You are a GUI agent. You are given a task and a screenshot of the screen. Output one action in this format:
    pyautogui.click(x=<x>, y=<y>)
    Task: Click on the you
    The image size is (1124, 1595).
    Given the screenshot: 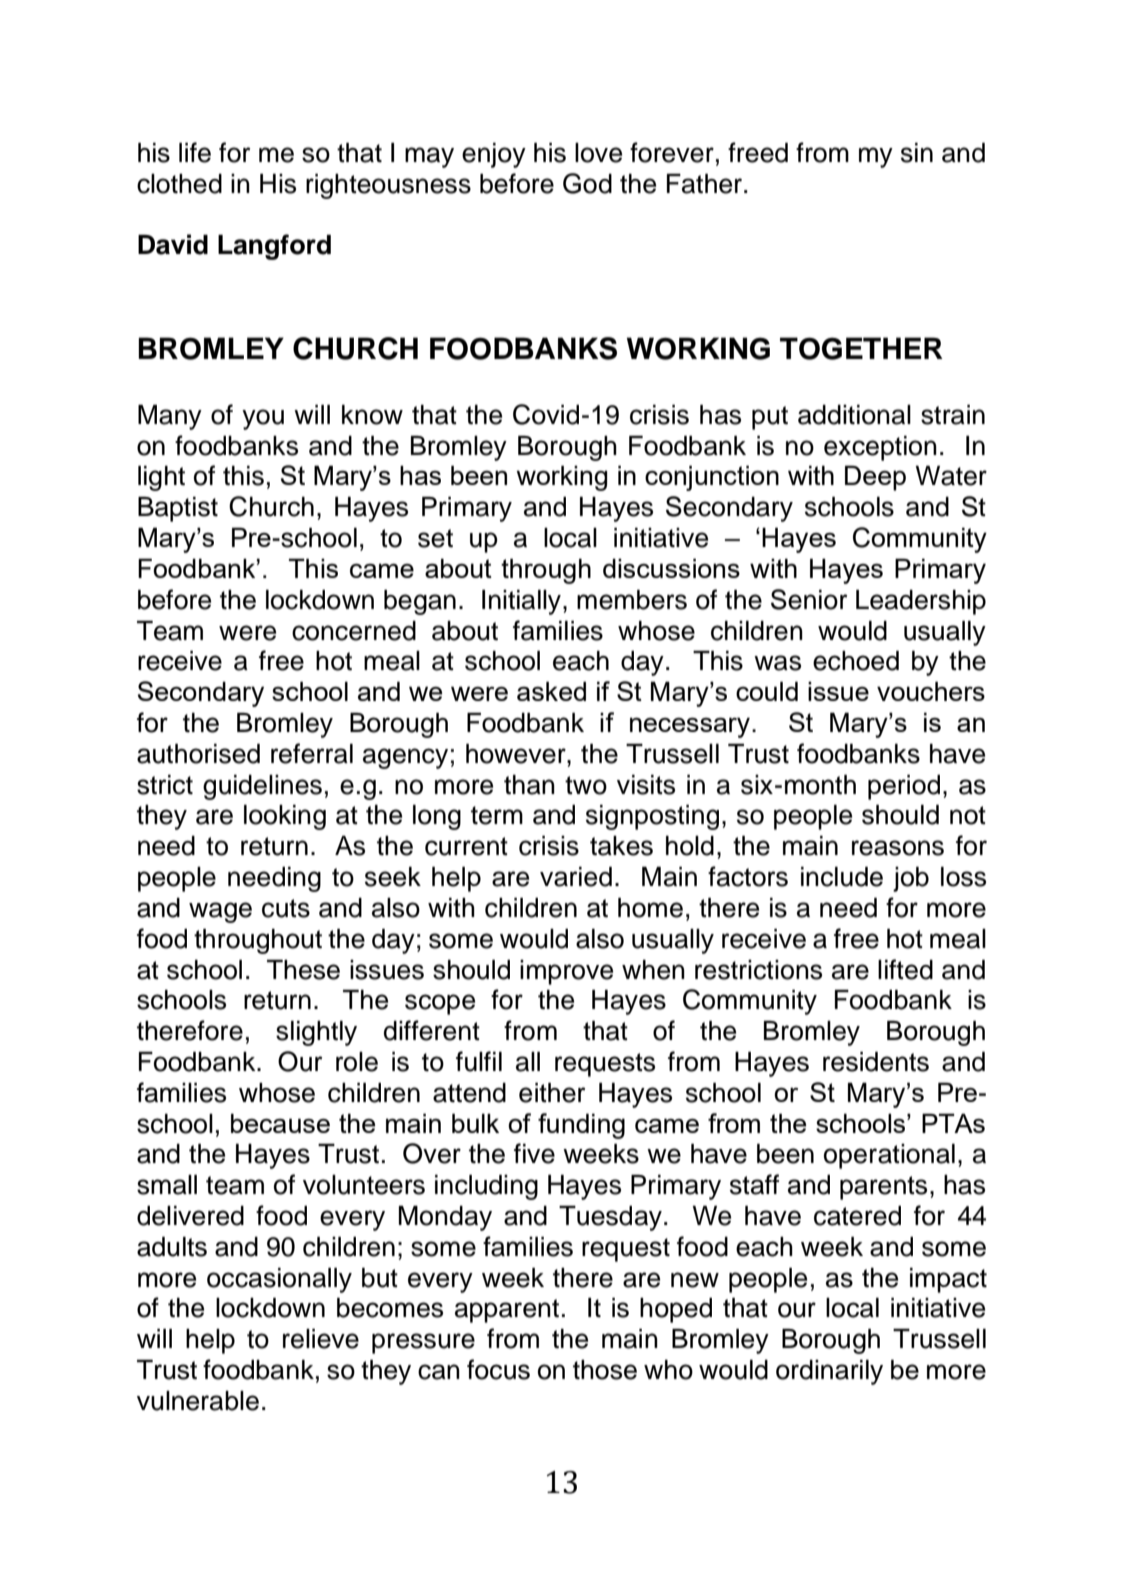 What is the action you would take?
    pyautogui.click(x=263, y=419)
